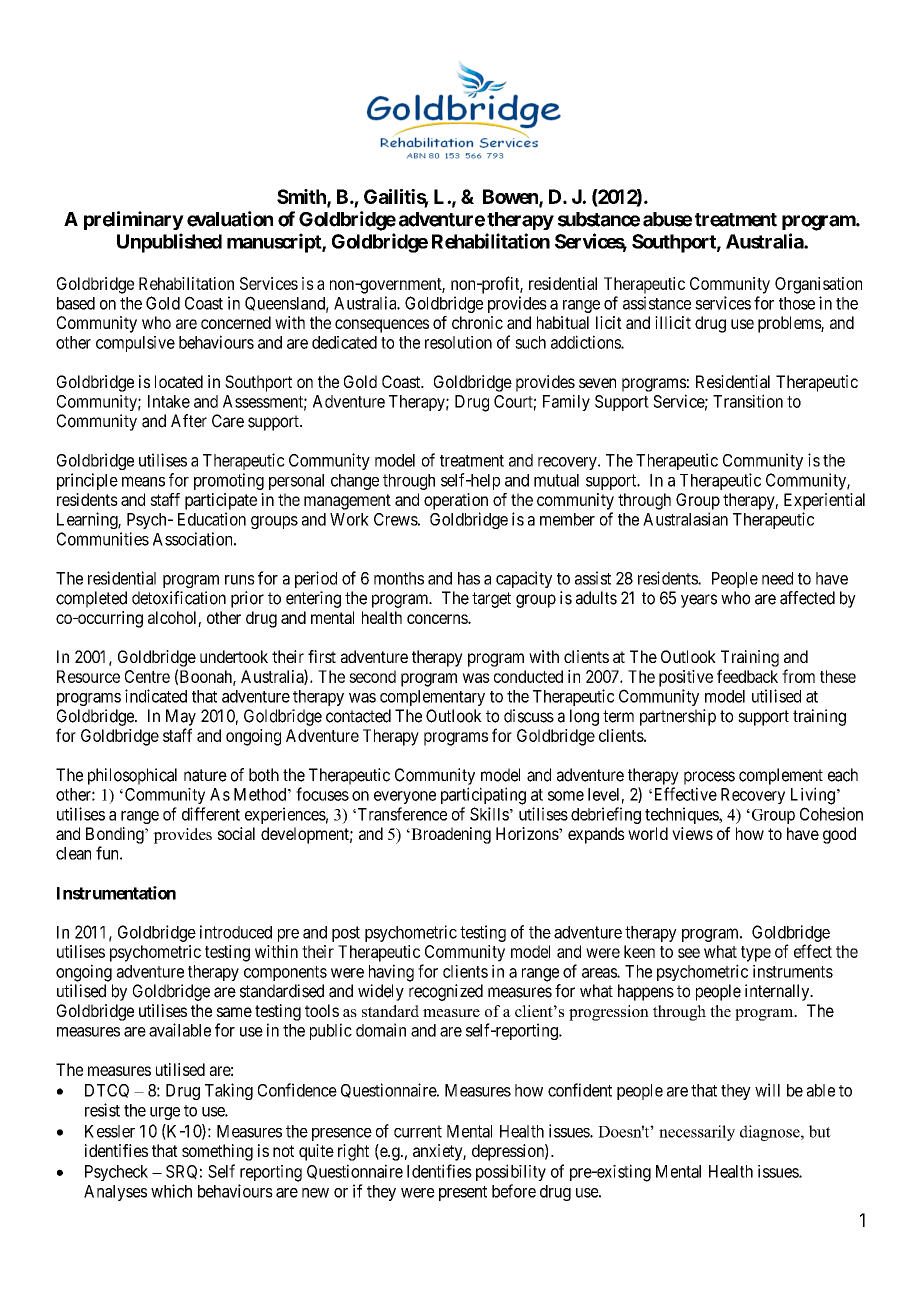 This document has height=1308, width=924. I want to click on indicated, so click(156, 696).
